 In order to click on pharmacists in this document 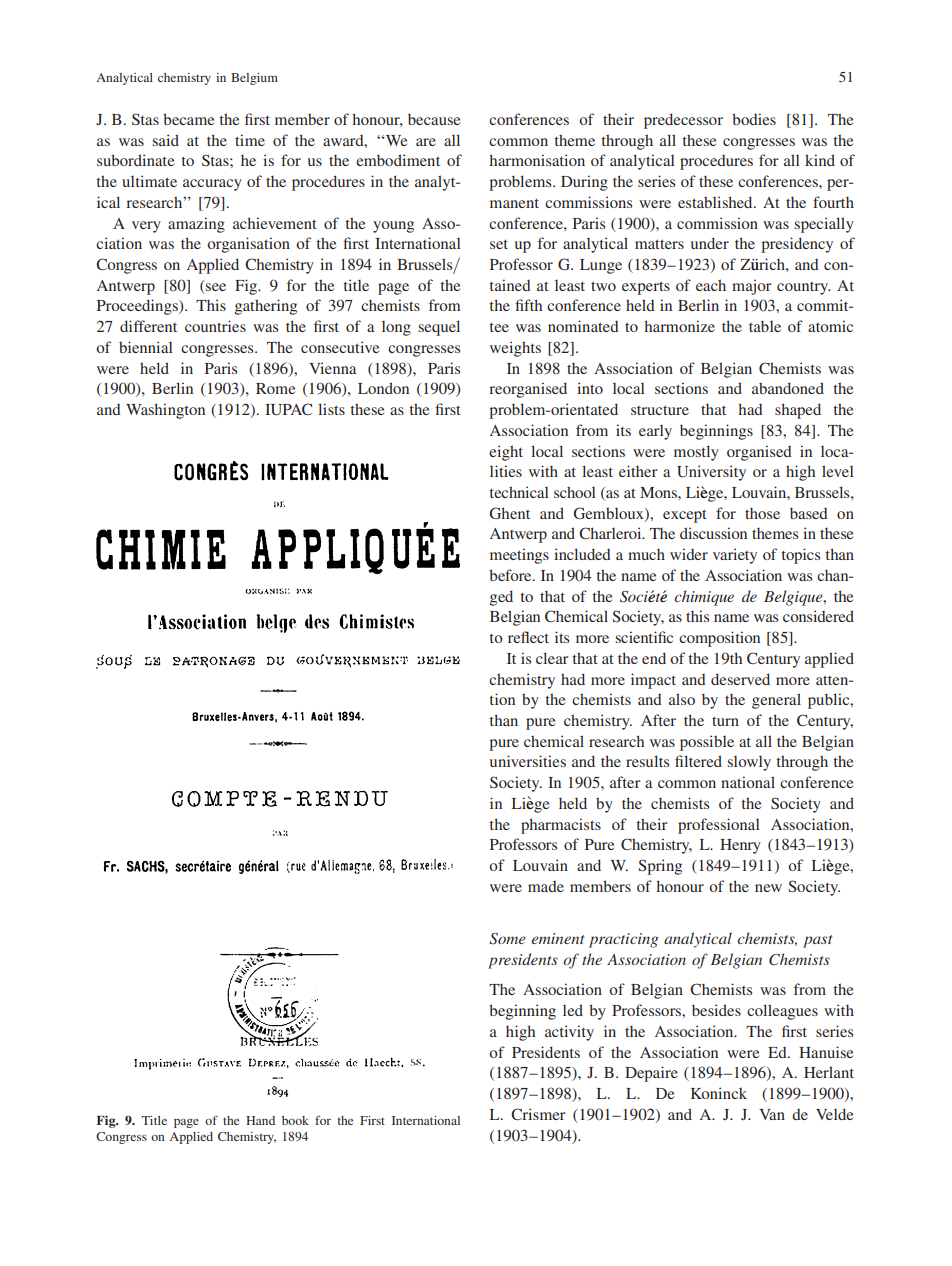, I will do `click(561, 826)`.
